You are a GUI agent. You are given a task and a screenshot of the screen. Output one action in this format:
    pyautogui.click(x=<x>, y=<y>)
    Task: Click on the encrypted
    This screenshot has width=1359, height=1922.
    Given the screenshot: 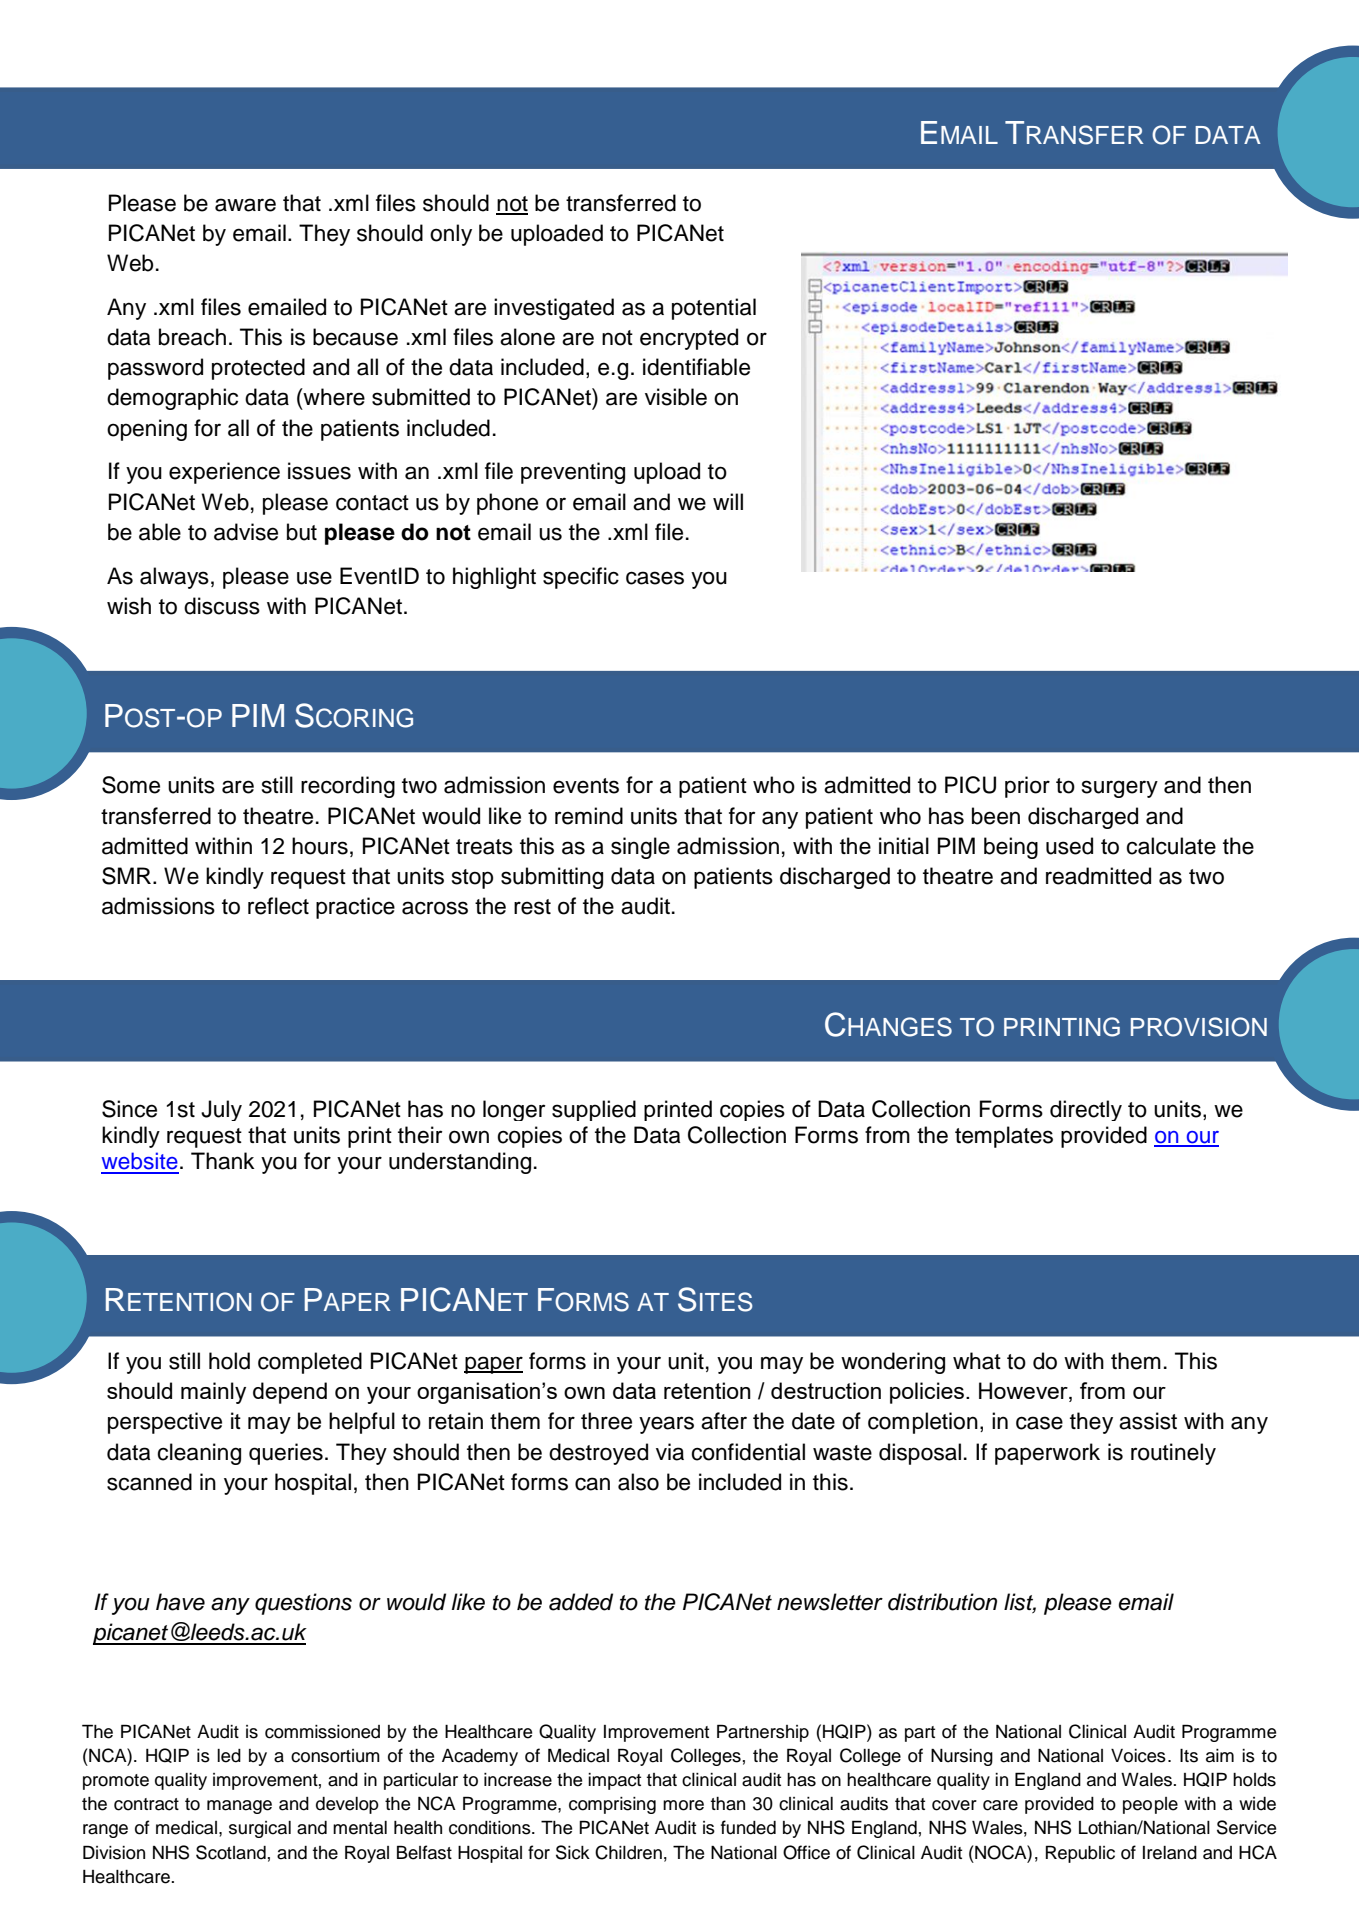 What is the action you would take?
    pyautogui.click(x=689, y=339)
